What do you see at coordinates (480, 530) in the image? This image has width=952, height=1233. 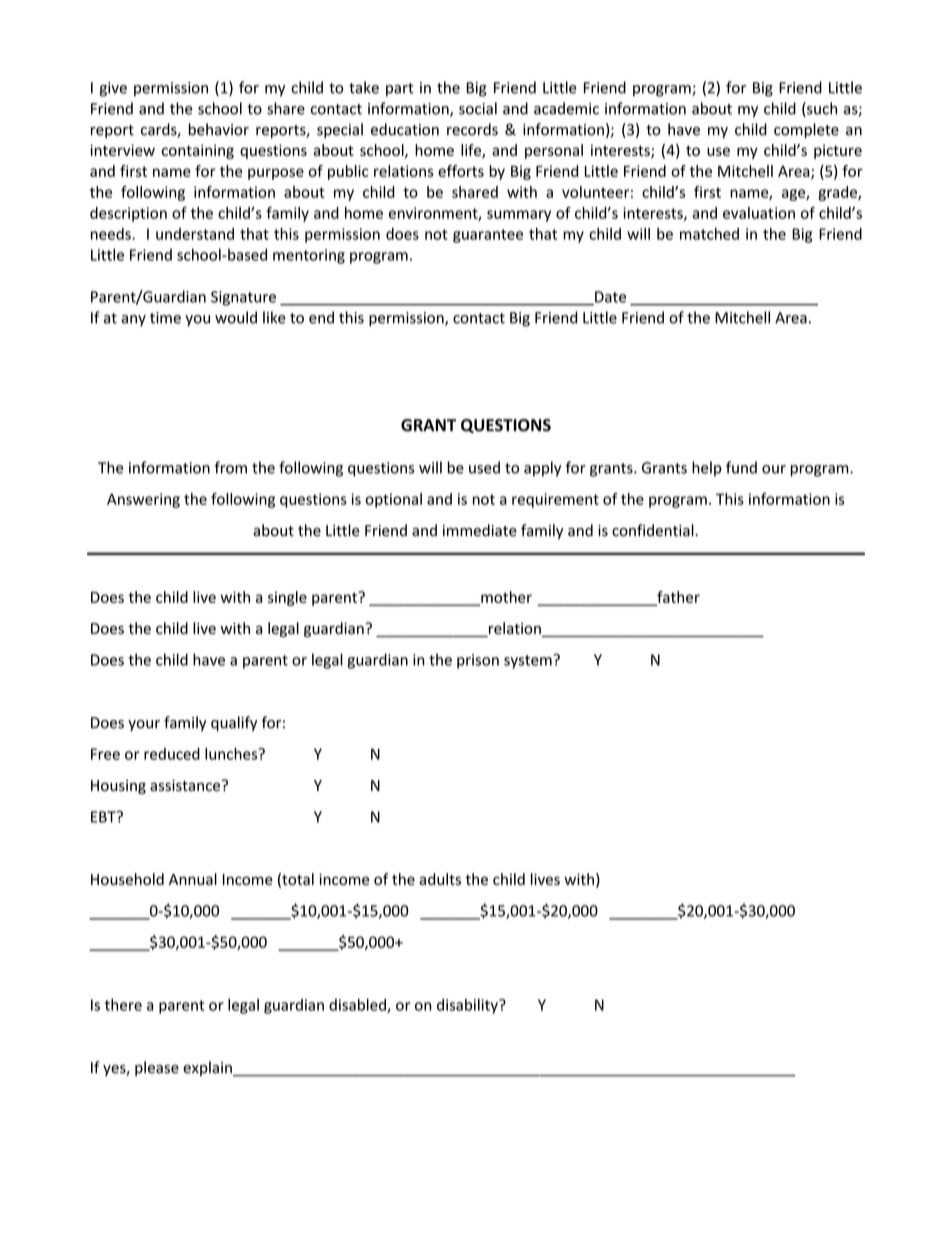 I see `immediate` at bounding box center [480, 530].
